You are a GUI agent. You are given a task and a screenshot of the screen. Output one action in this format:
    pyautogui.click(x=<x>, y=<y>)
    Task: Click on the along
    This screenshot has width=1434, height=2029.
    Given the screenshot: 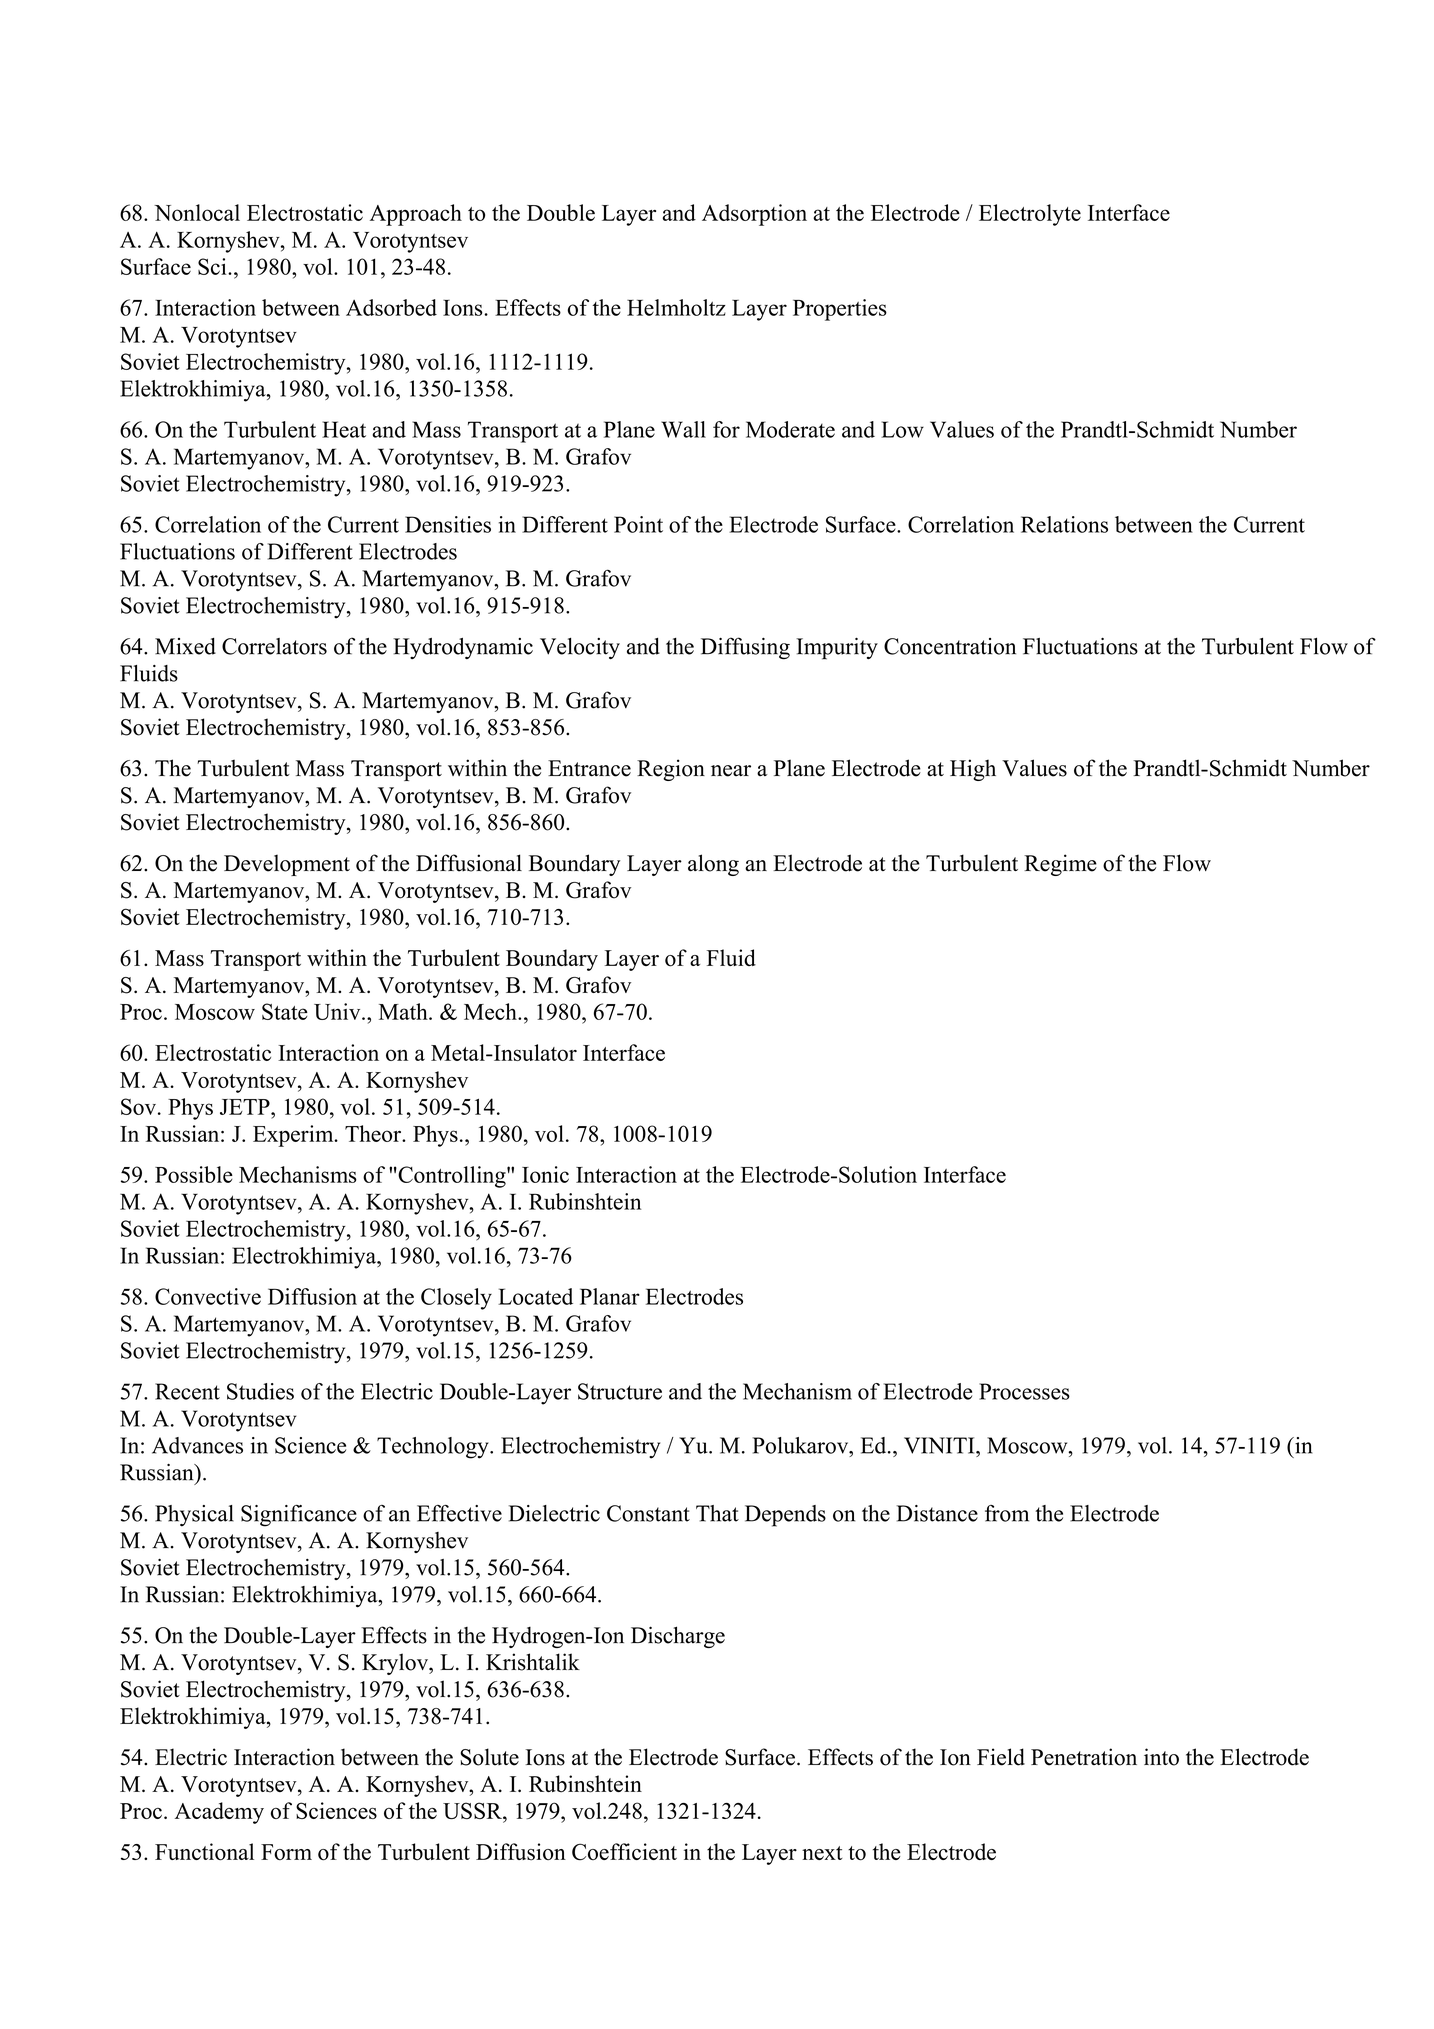 What is the action you would take?
    pyautogui.click(x=713, y=865)
